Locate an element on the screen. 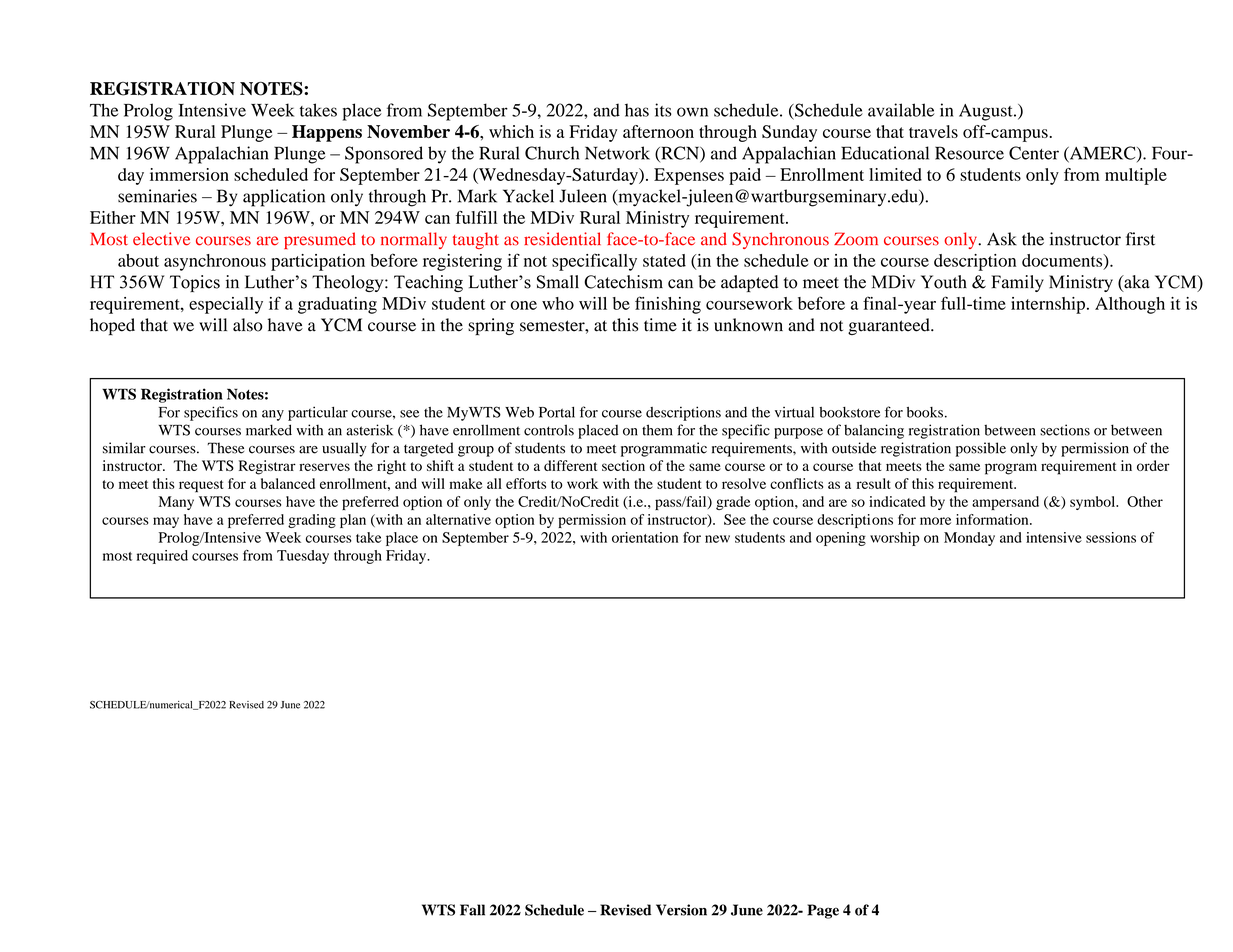  internship is located at coordinates (1048, 305).
